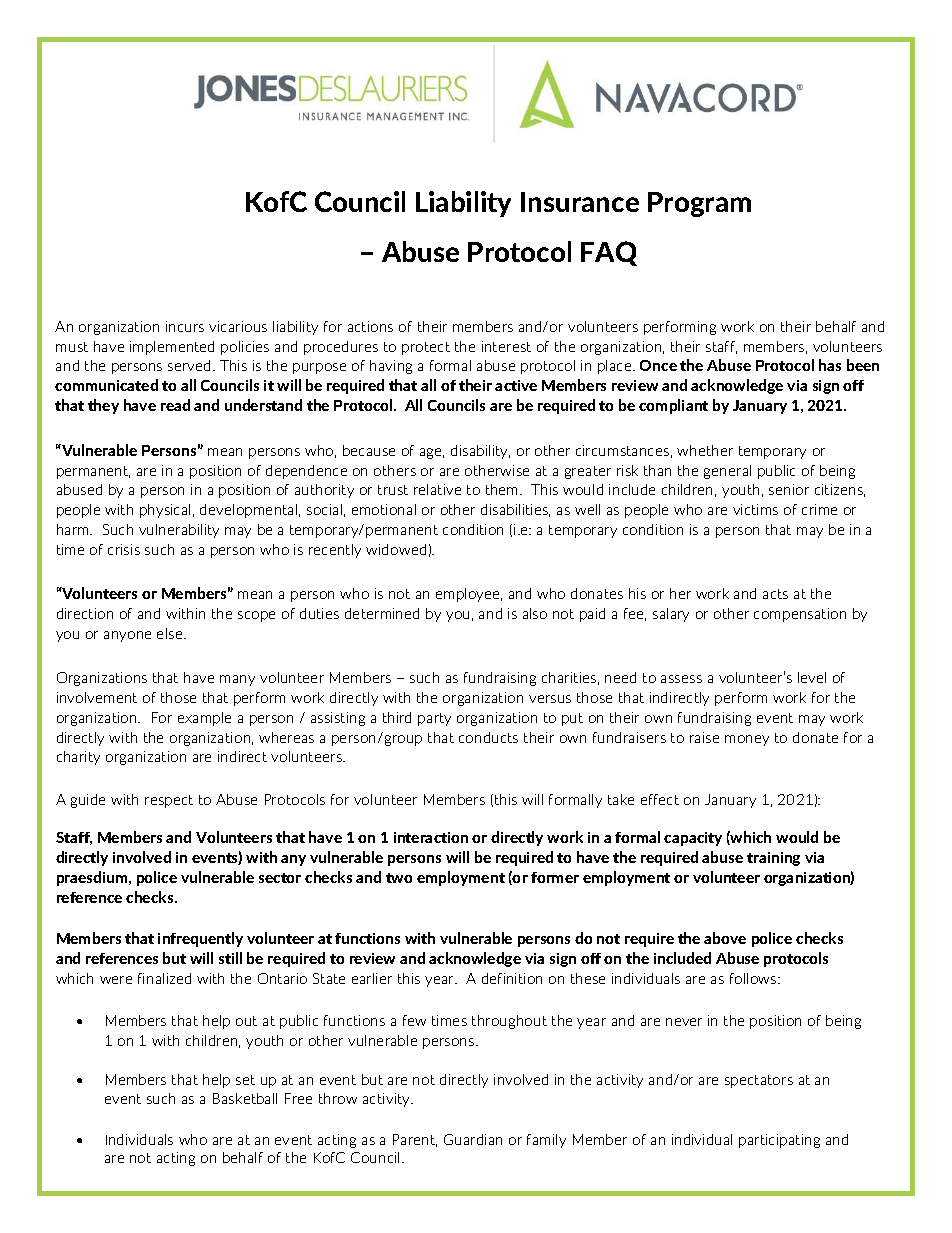 This page has width=952, height=1233. Describe the element at coordinates (434, 719) in the page. I see `party` at that location.
